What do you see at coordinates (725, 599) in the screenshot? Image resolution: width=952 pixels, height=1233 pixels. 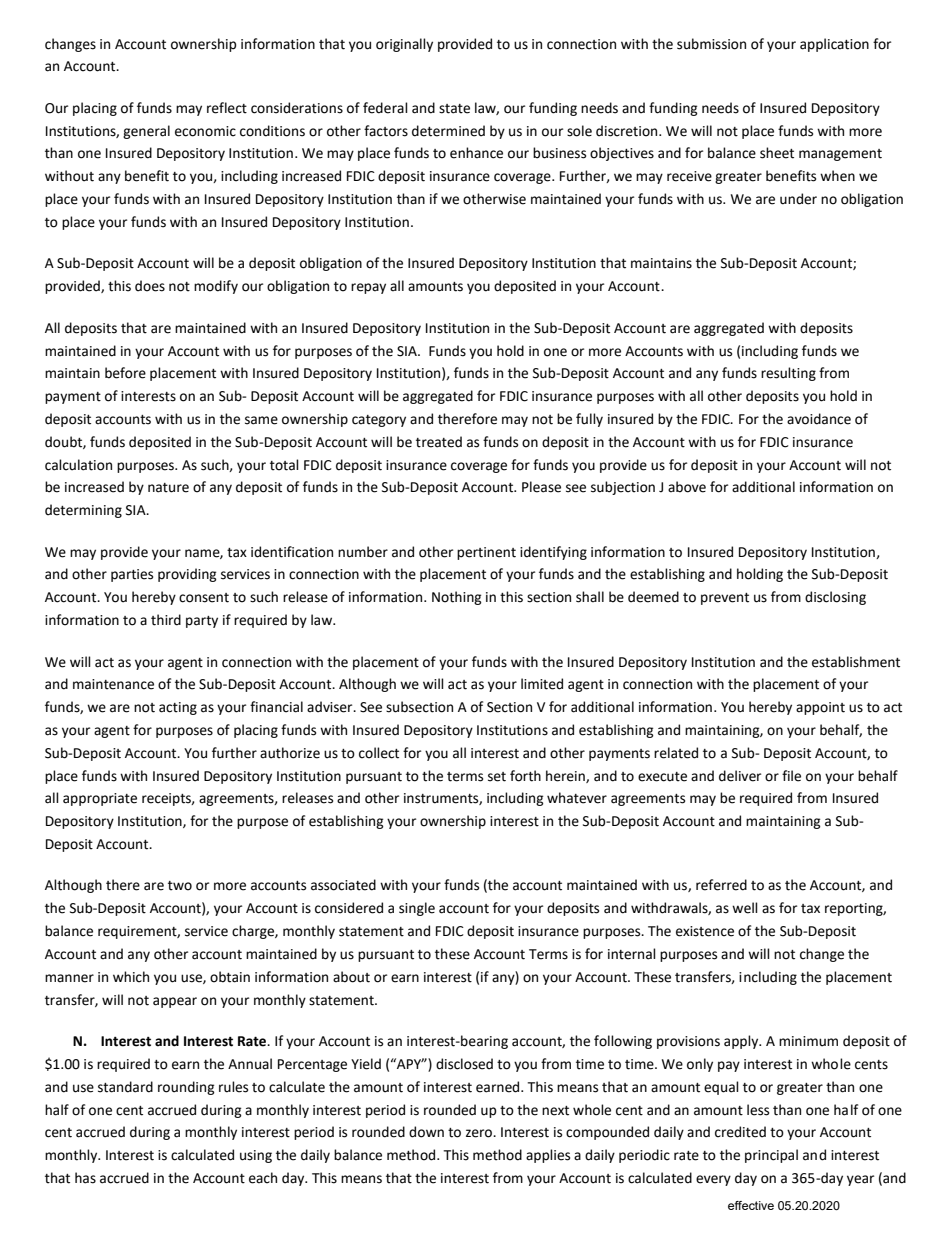 I see `prevent` at bounding box center [725, 599].
